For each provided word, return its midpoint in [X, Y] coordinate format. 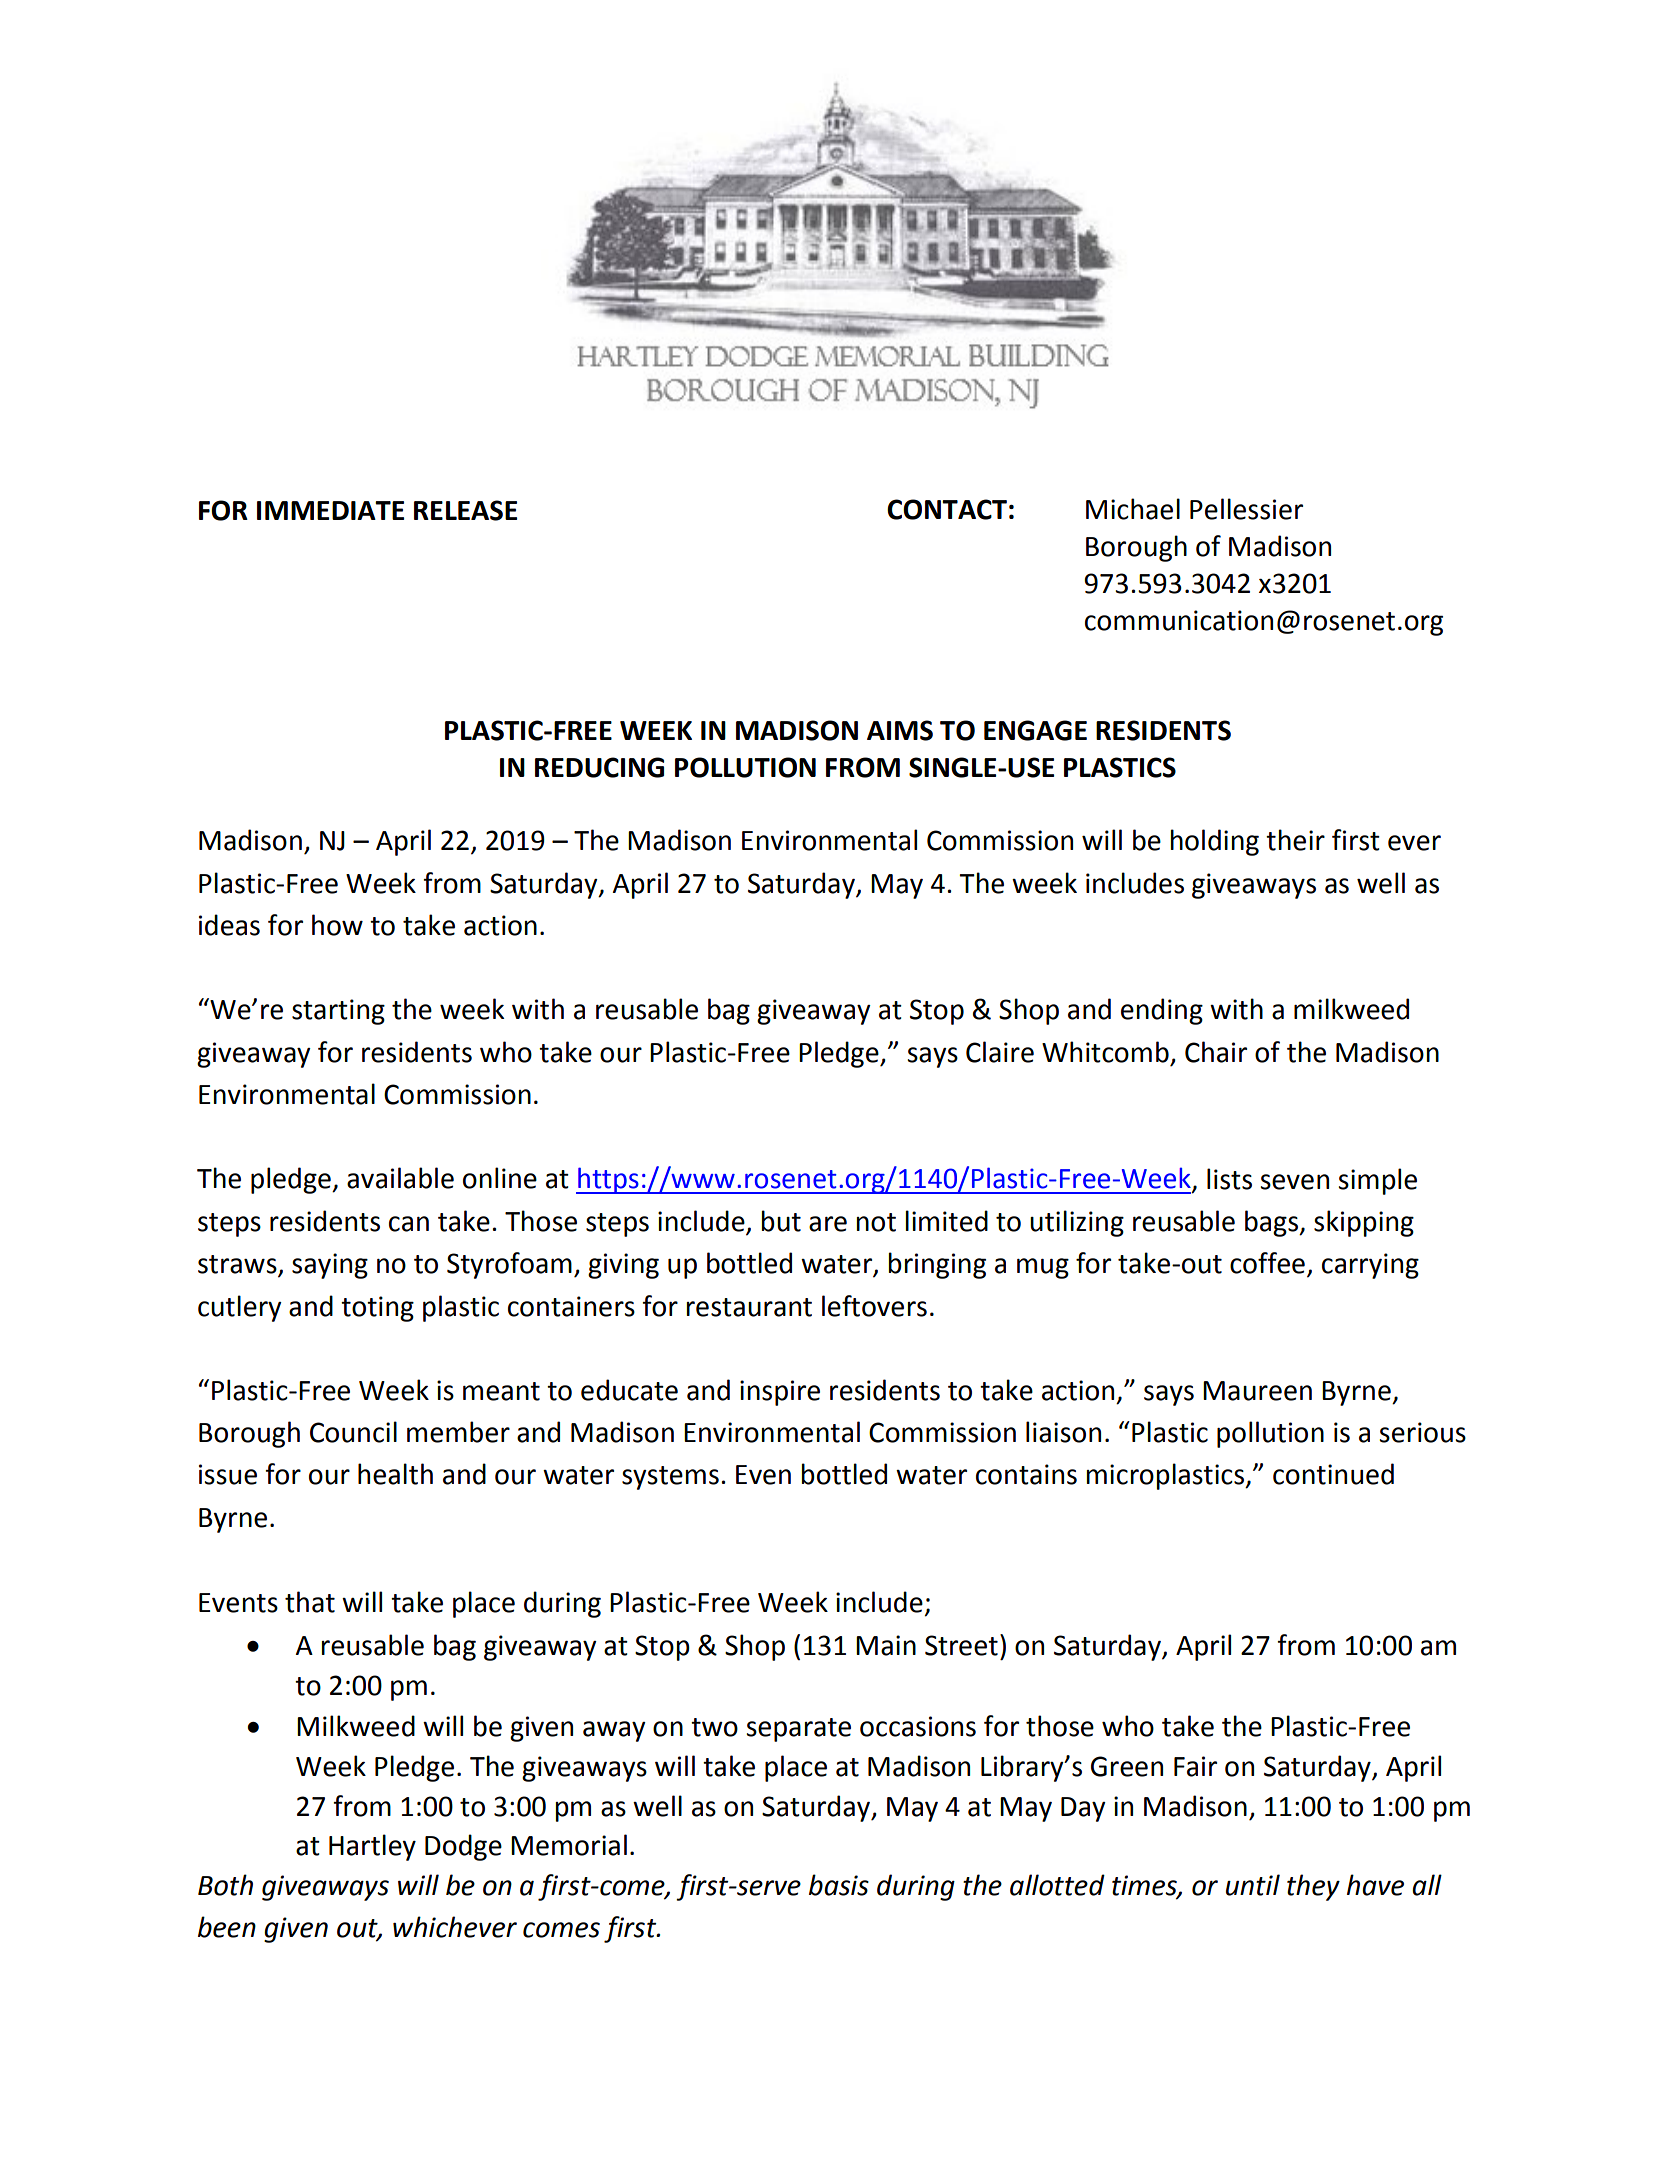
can [409, 1224]
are [828, 1224]
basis [839, 1885]
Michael [1133, 509]
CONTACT [947, 509]
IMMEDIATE [330, 510]
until [1253, 1885]
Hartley [372, 1847]
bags [1272, 1223]
